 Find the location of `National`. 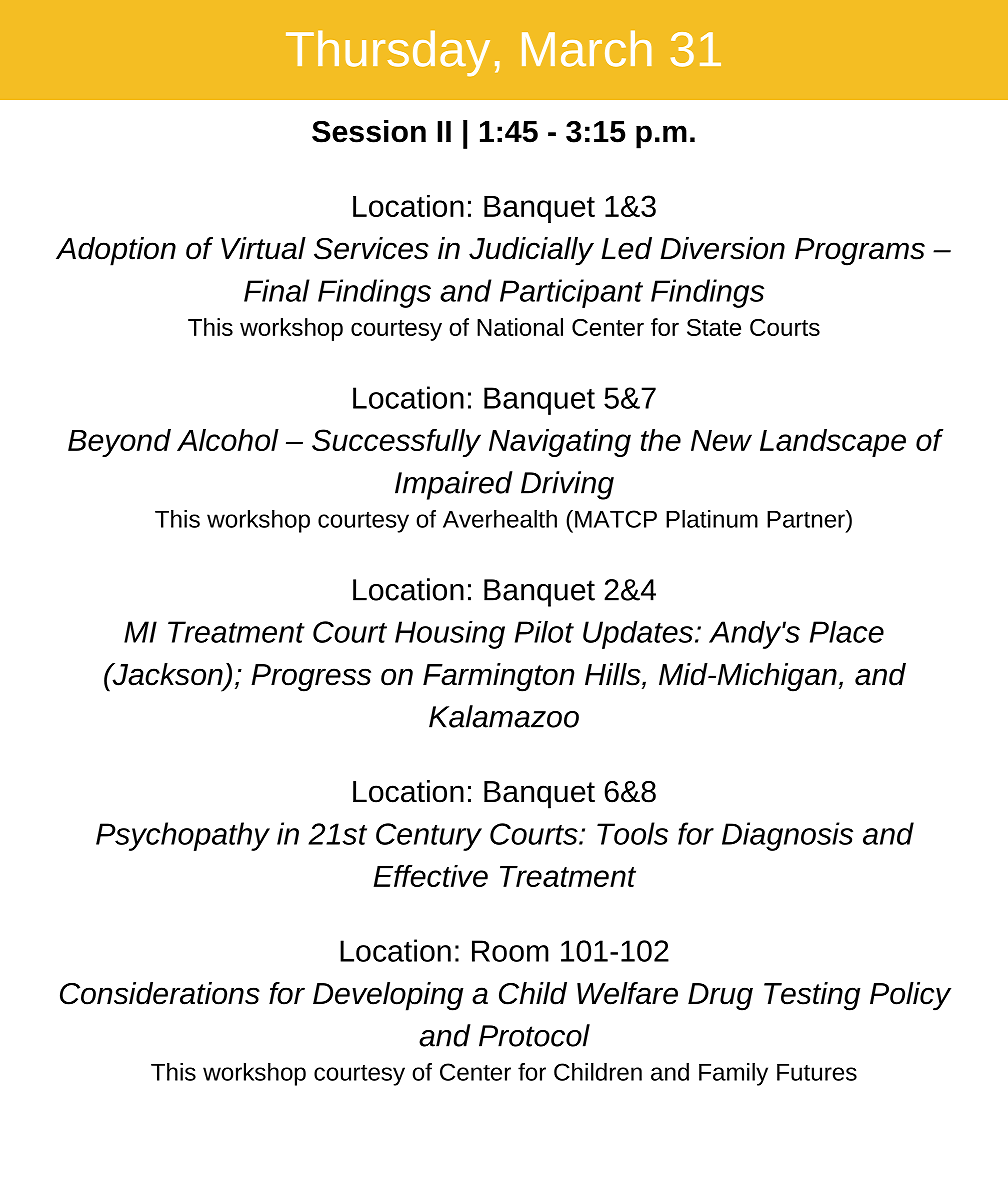

National is located at coordinates (520, 327).
